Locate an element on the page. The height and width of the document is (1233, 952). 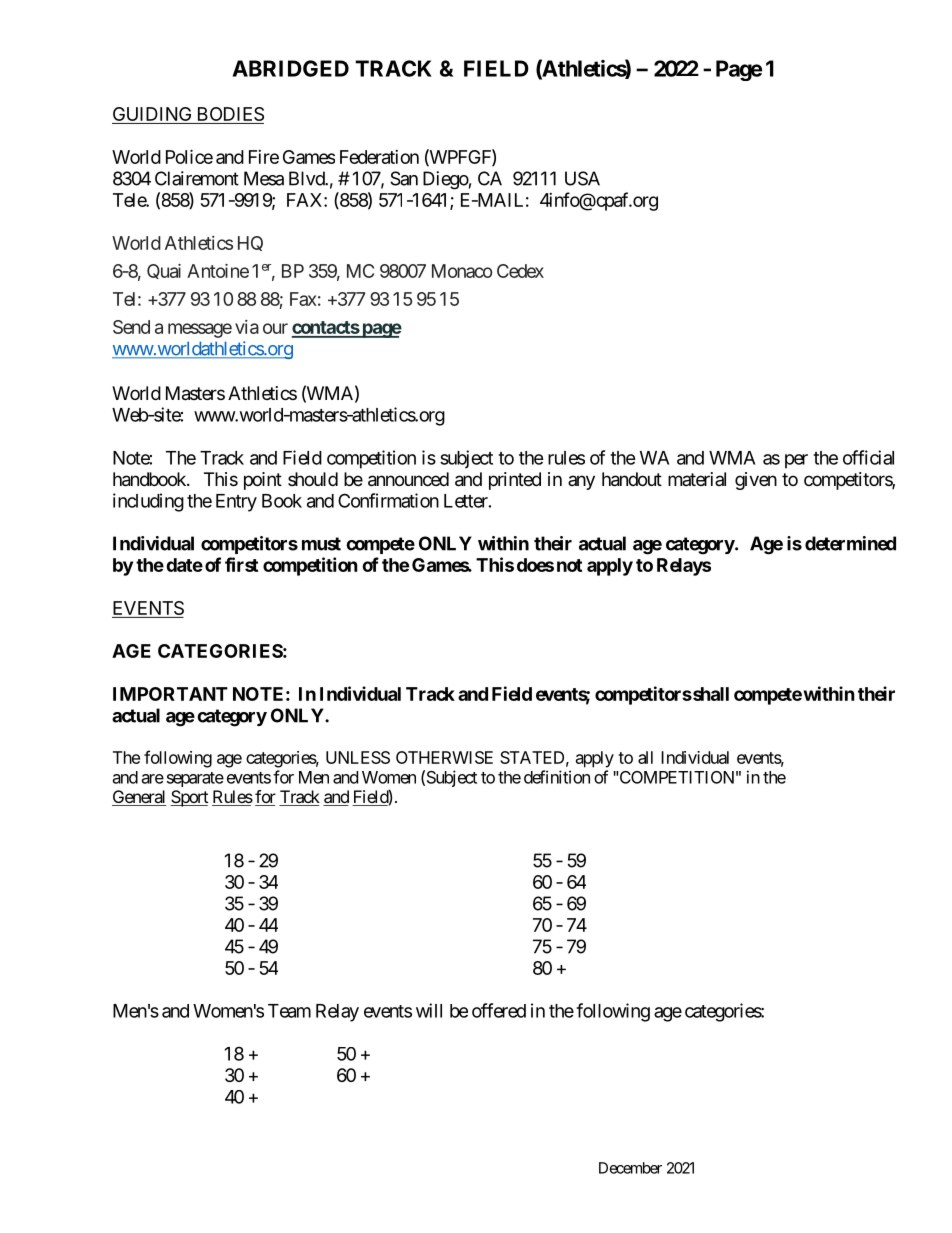
BODIES is located at coordinates (229, 115).
